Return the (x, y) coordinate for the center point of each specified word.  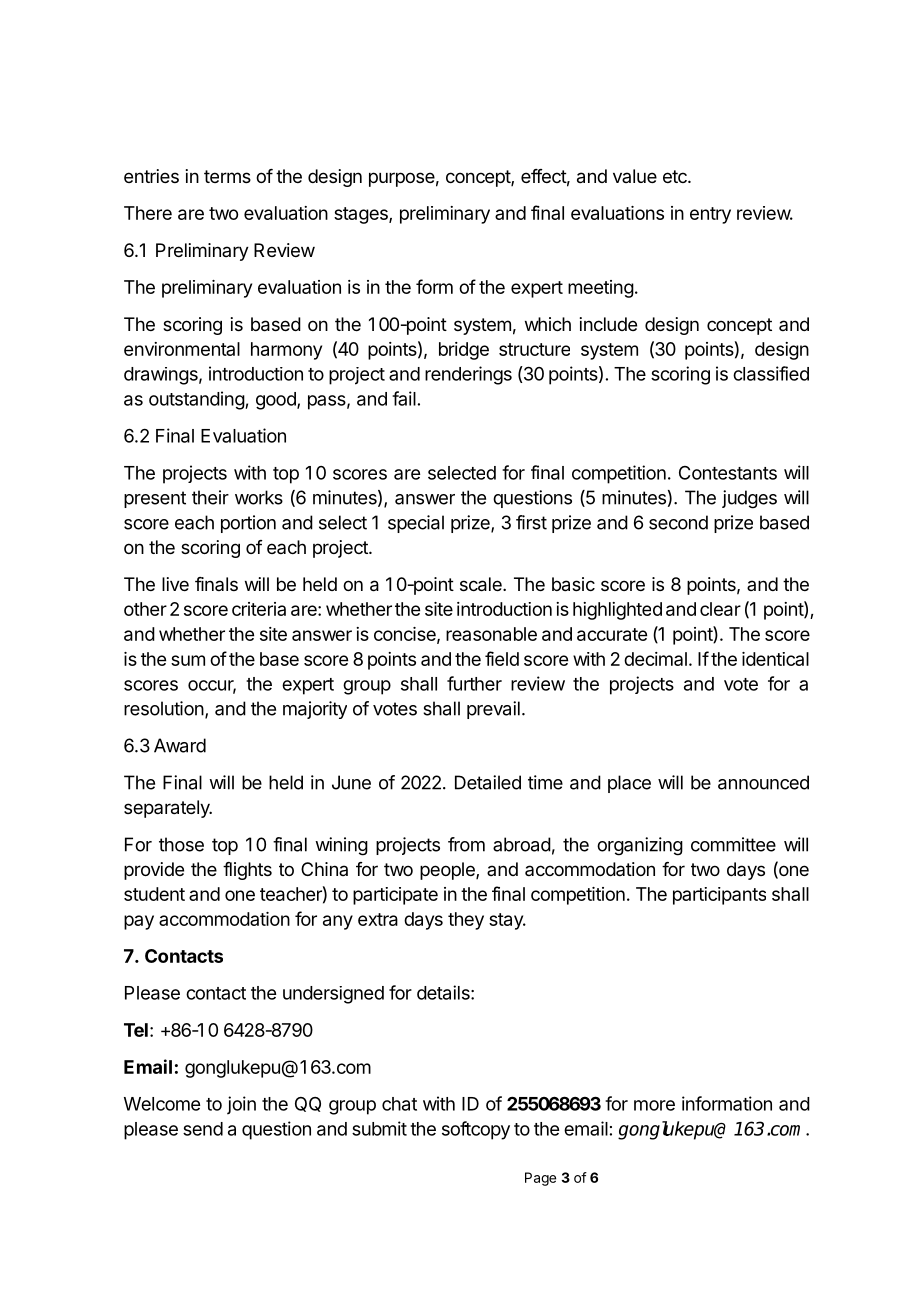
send (203, 1129)
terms (227, 176)
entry (710, 215)
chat (399, 1104)
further (474, 683)
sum (188, 660)
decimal (655, 659)
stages (362, 215)
